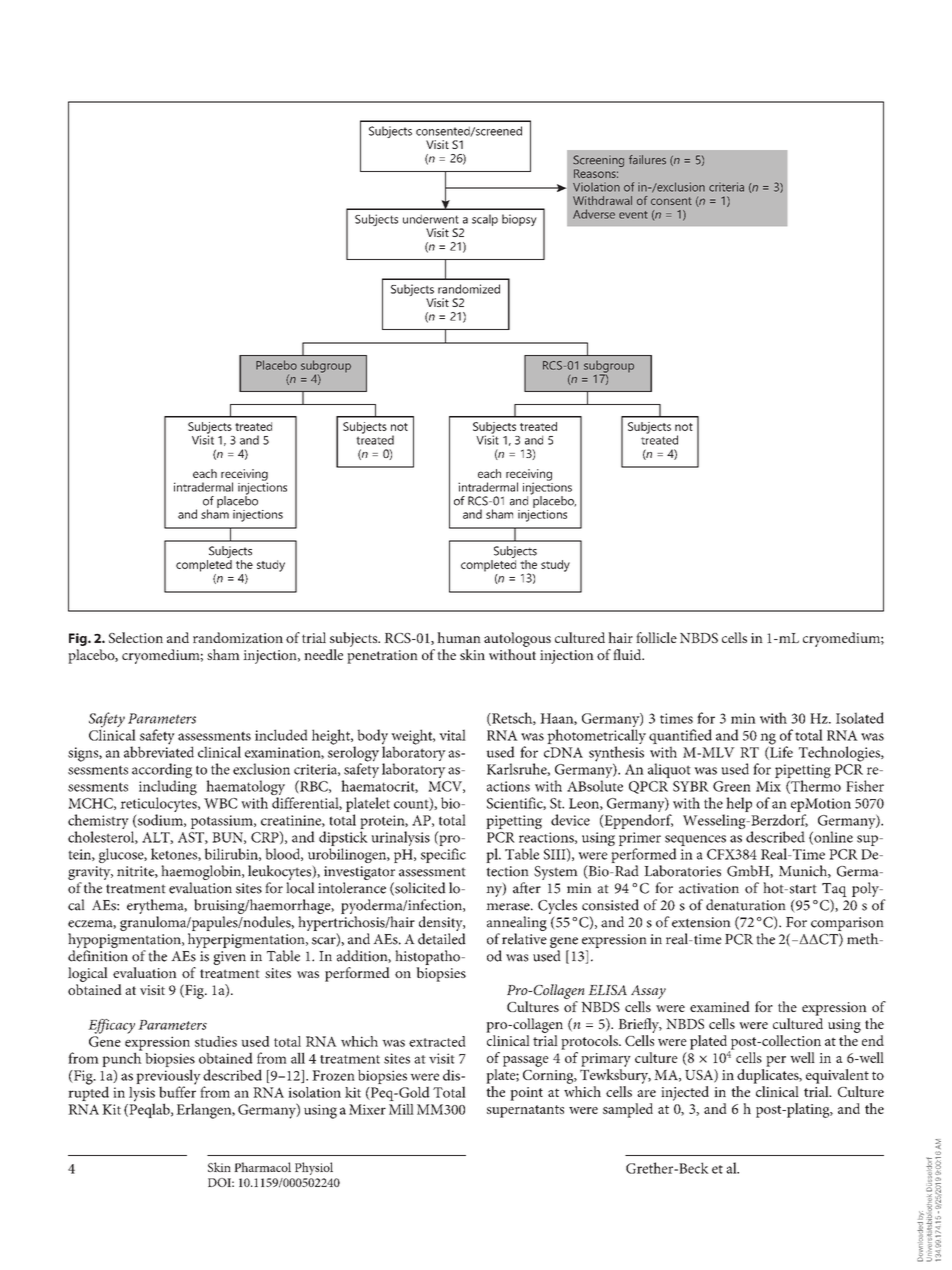 This page has height=1270, width=952. Describe the element at coordinates (860, 718) in the page. I see `Isolated` at that location.
